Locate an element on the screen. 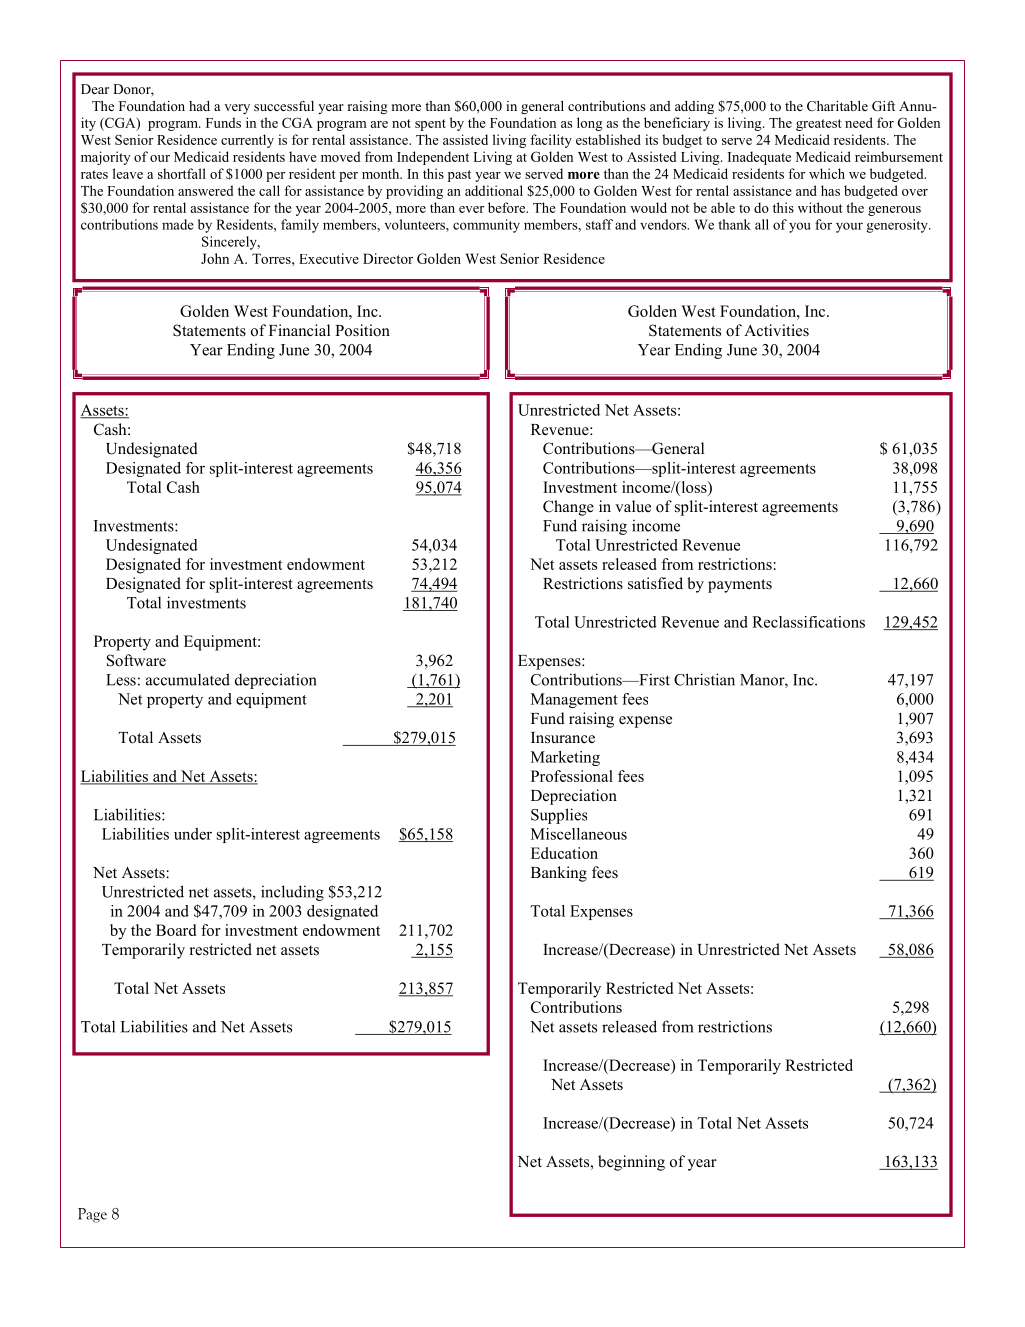  Miscellaneous is located at coordinates (579, 834).
